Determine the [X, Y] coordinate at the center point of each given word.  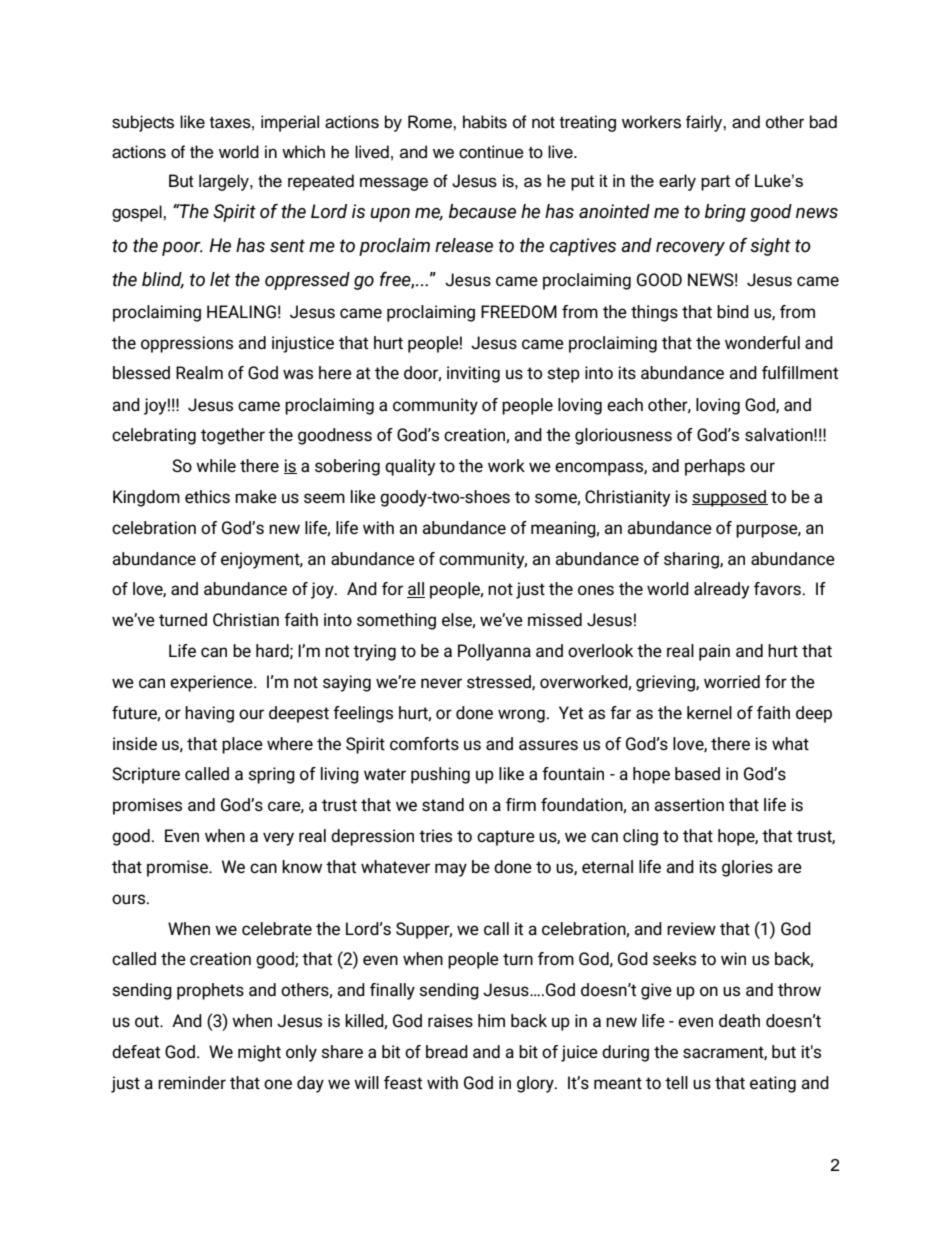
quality [410, 467]
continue [491, 152]
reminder [192, 1083]
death [739, 1021]
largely [225, 182]
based [697, 774]
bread [447, 1052]
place [242, 745]
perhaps [715, 467]
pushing [440, 775]
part [715, 183]
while [216, 465]
